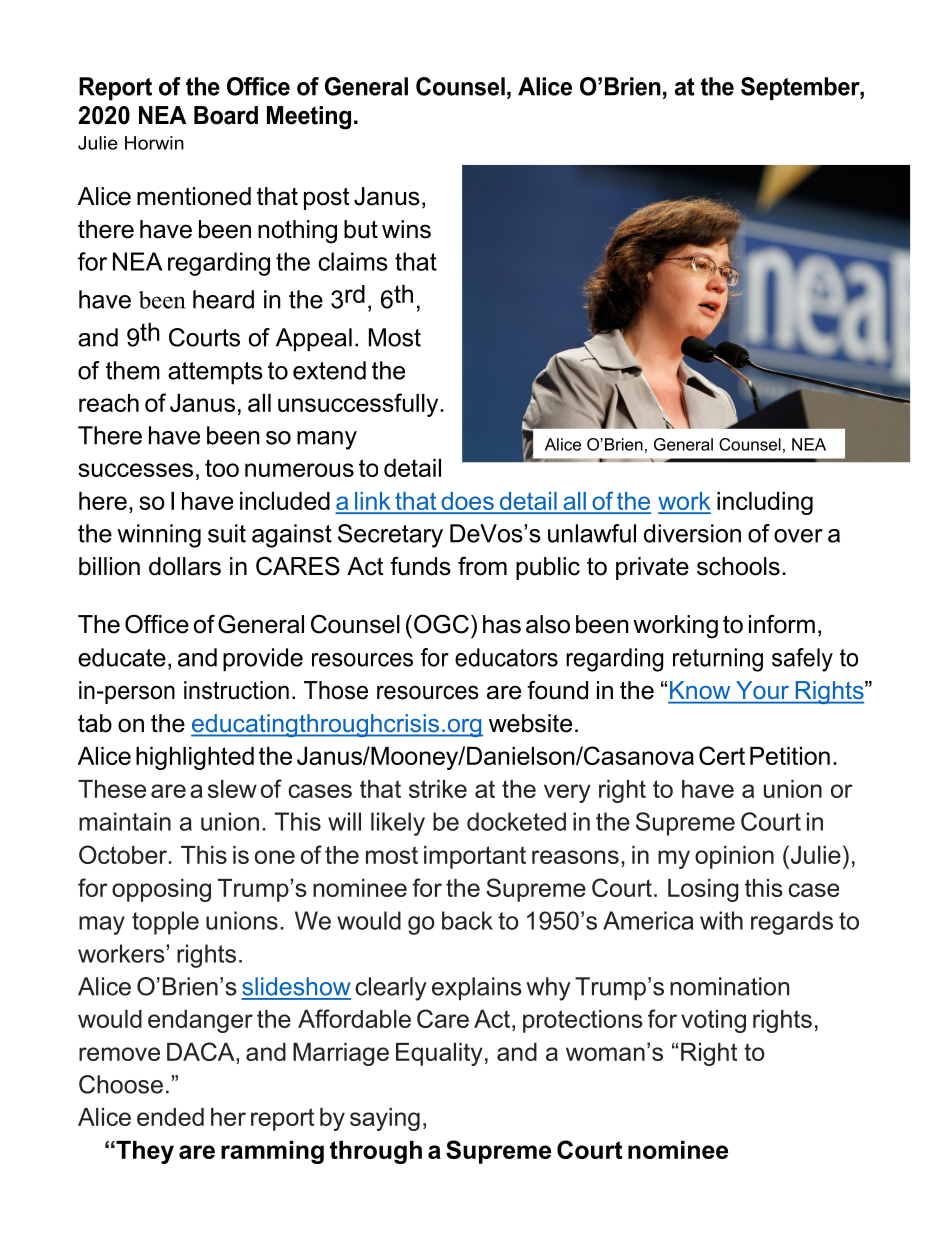 Image resolution: width=952 pixels, height=1233 pixels. What do you see at coordinates (170, 1117) in the image?
I see `ended` at bounding box center [170, 1117].
